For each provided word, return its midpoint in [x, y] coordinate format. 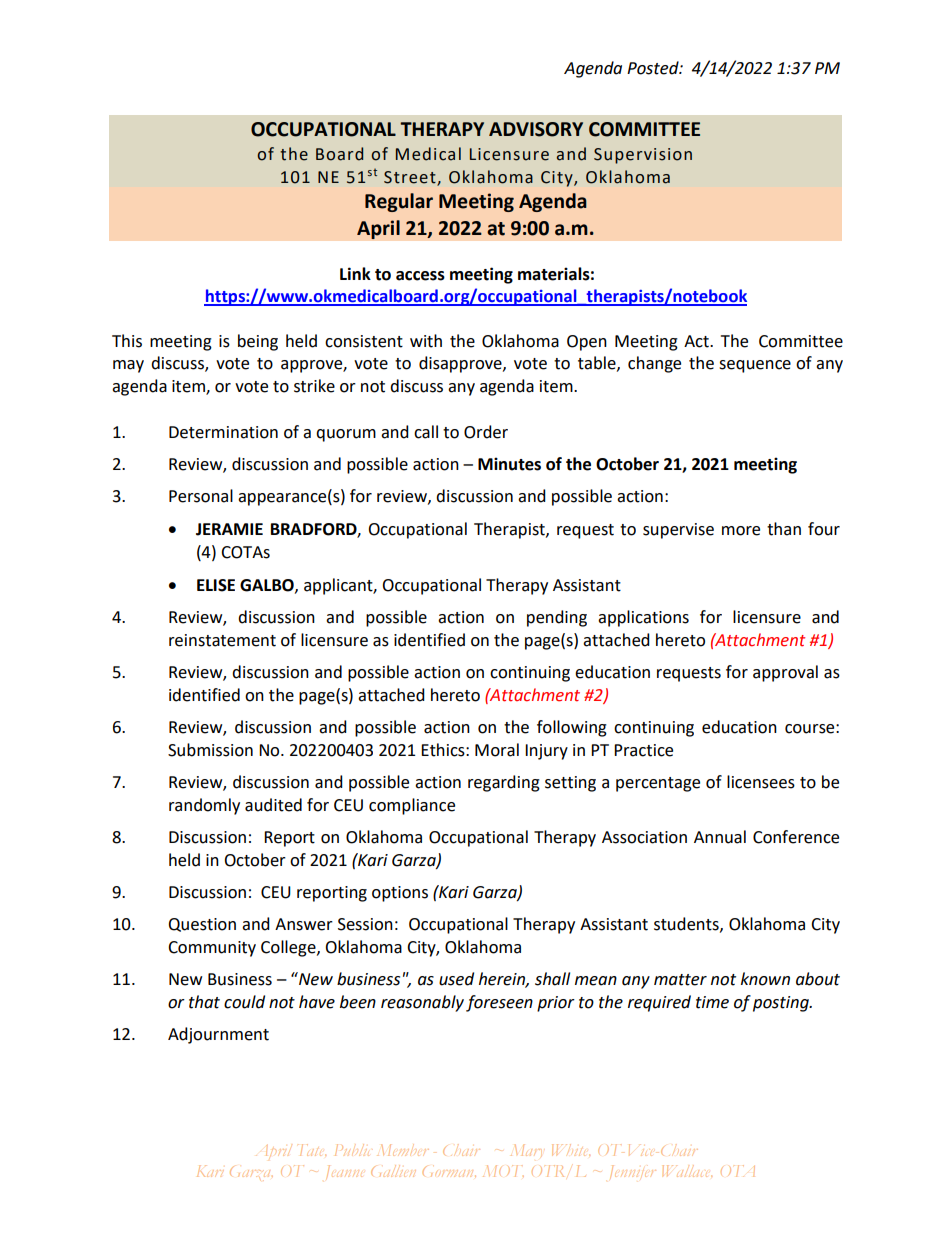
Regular [399, 202]
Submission [210, 750]
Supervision [643, 156]
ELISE [216, 585]
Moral [497, 750]
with [426, 341]
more [741, 531]
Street [411, 178]
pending [557, 618]
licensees [761, 782]
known [765, 979]
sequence [755, 366]
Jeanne [344, 1172]
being [258, 342]
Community [212, 949]
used [456, 979]
